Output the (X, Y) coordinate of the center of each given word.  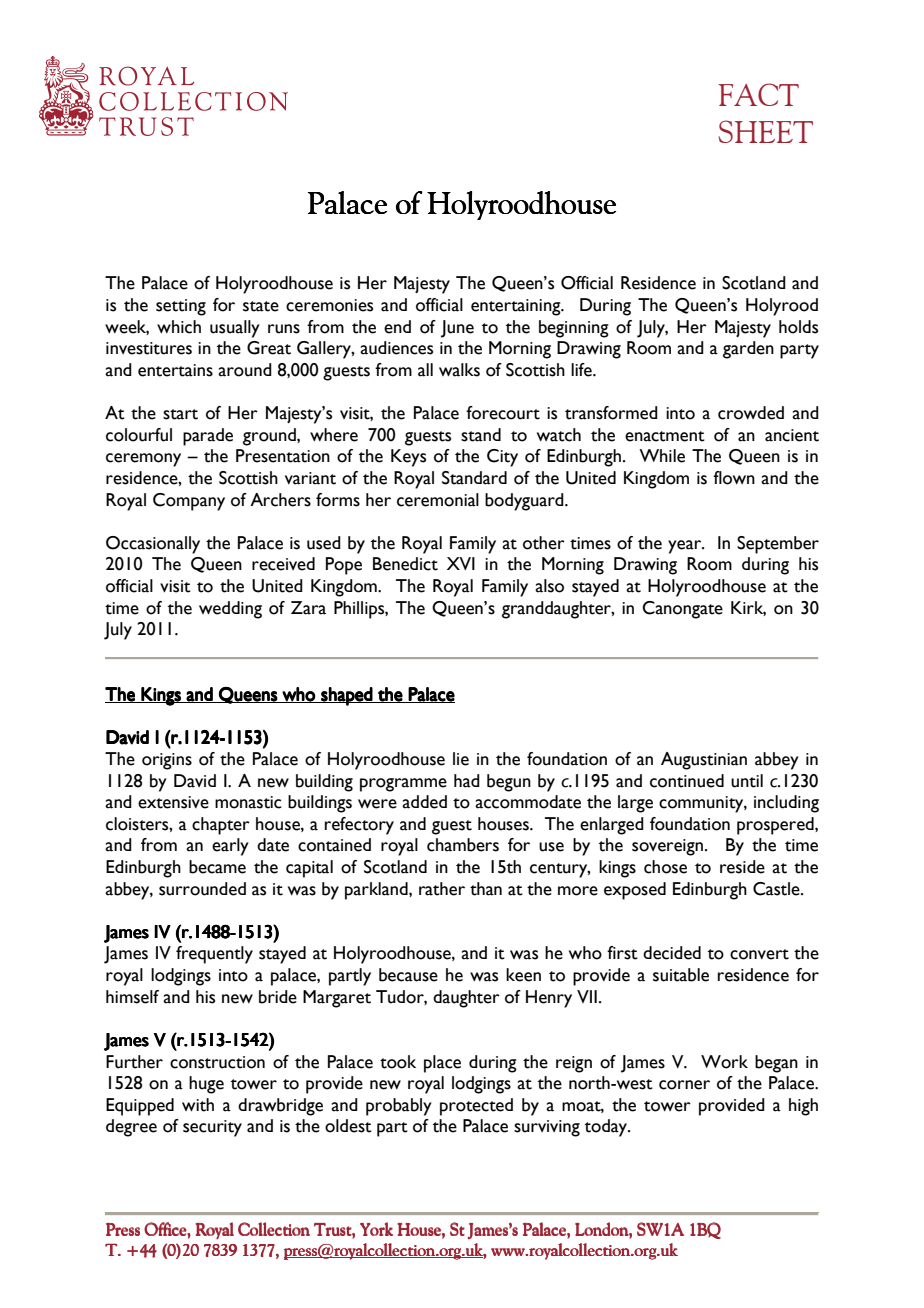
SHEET (766, 131)
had (467, 781)
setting (181, 307)
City (502, 458)
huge (206, 1085)
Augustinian (704, 761)
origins (167, 761)
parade (208, 437)
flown (734, 478)
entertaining (517, 307)
